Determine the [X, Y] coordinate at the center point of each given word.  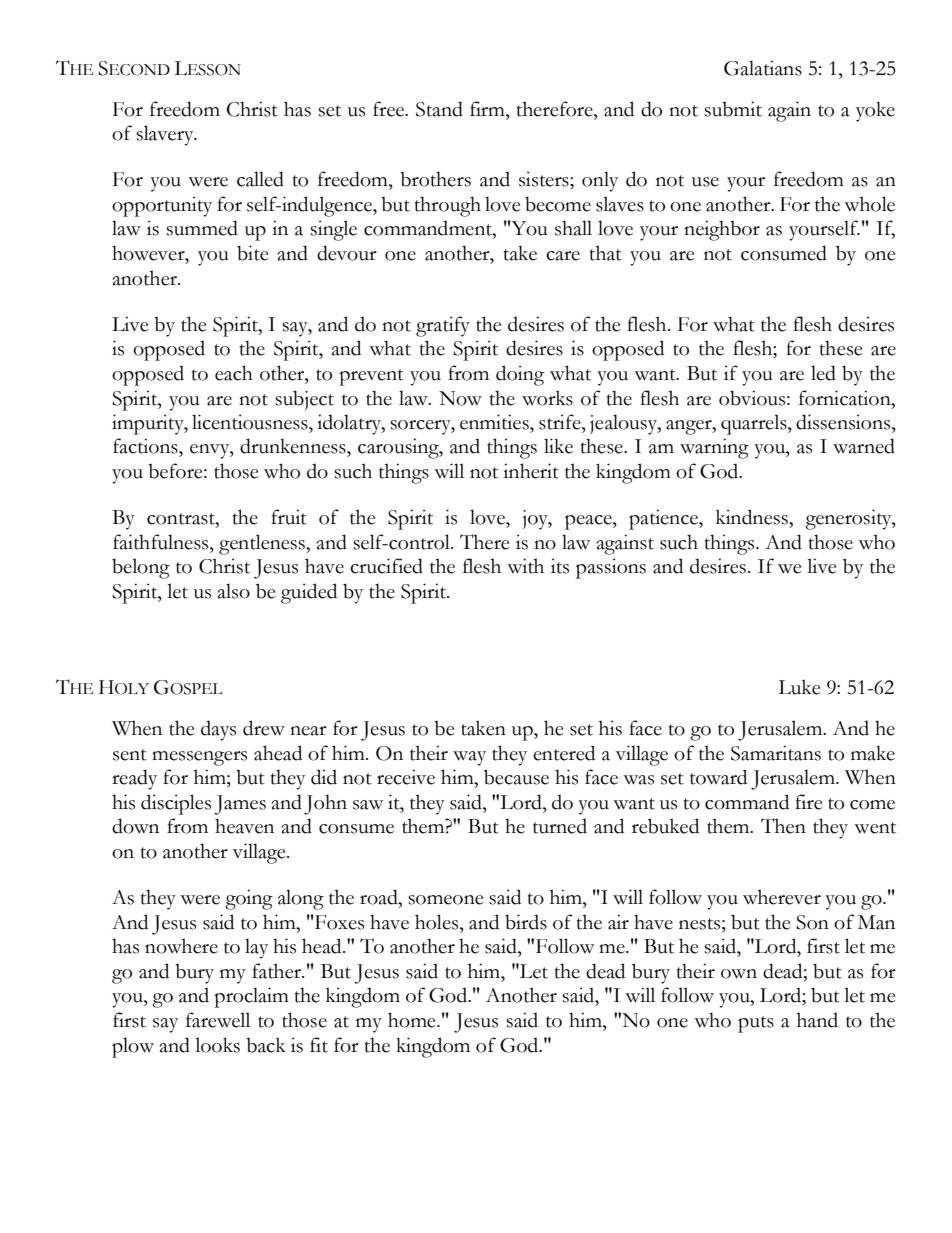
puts [756, 1024]
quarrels [755, 424]
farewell [218, 1020]
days [218, 731]
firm [488, 108]
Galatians [763, 68]
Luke [799, 687]
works [547, 398]
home [413, 1020]
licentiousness [251, 422]
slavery [166, 135]
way [469, 758]
